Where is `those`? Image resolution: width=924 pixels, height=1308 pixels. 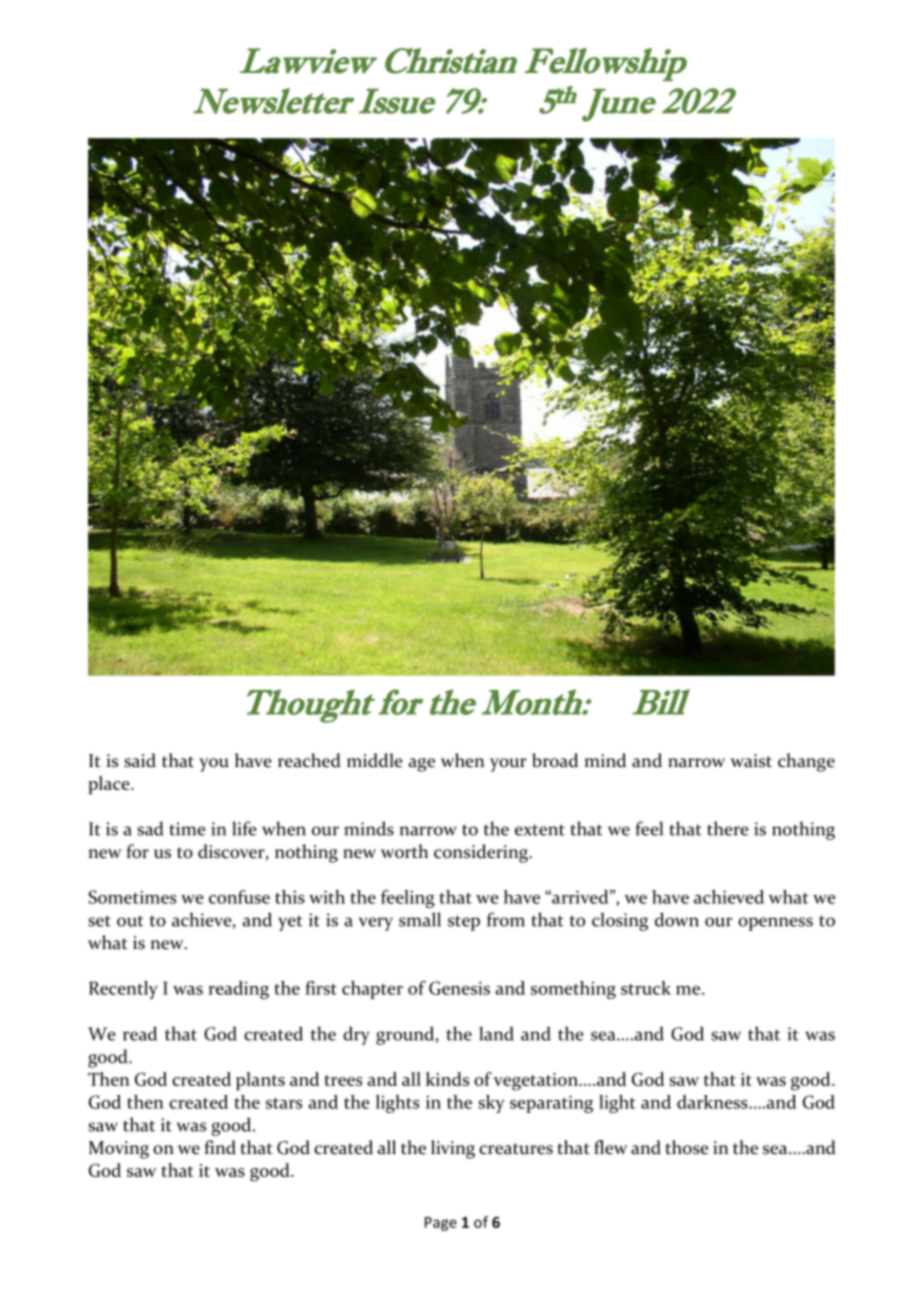
those is located at coordinates (687, 1147).
